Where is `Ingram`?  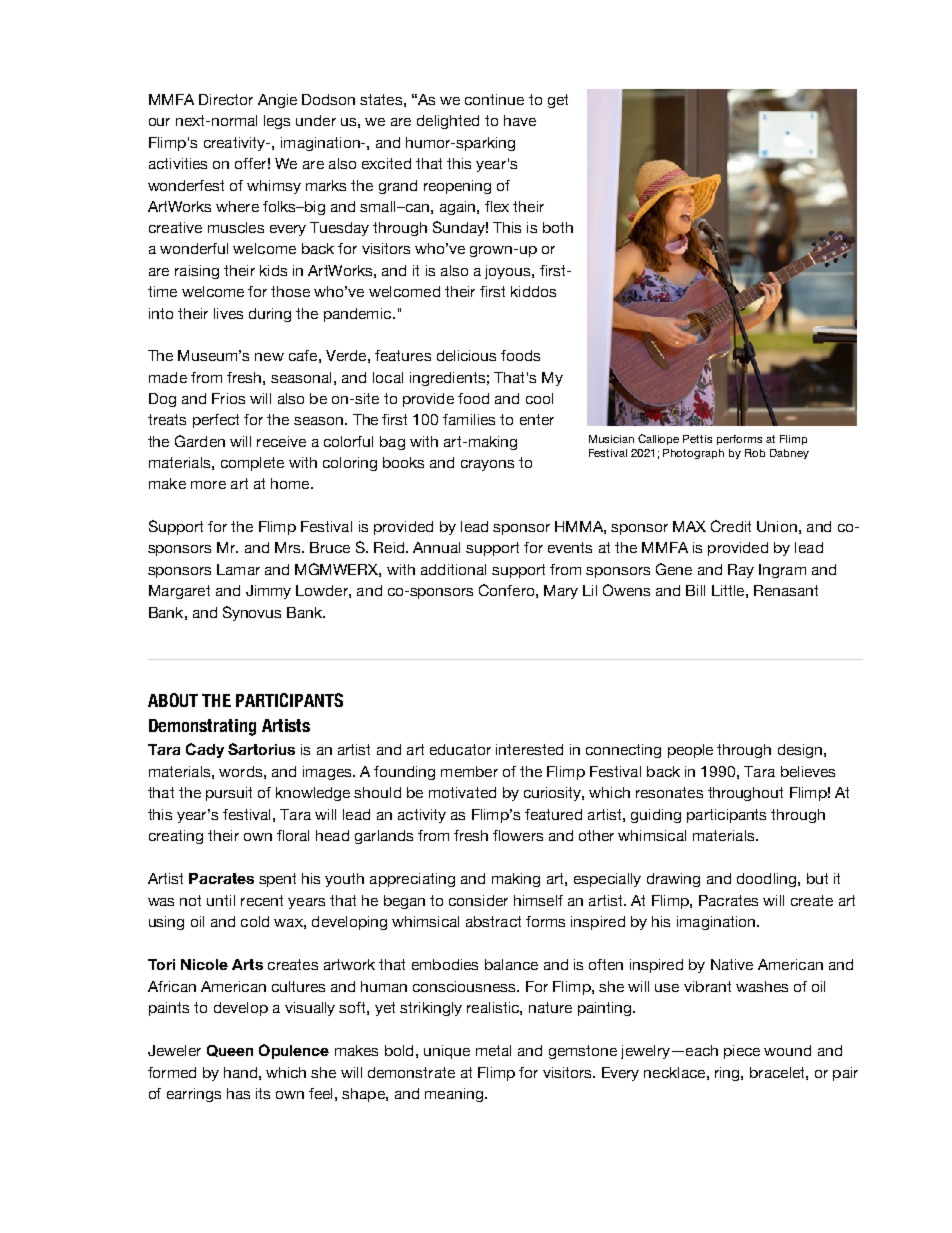 Ingram is located at coordinates (782, 571).
